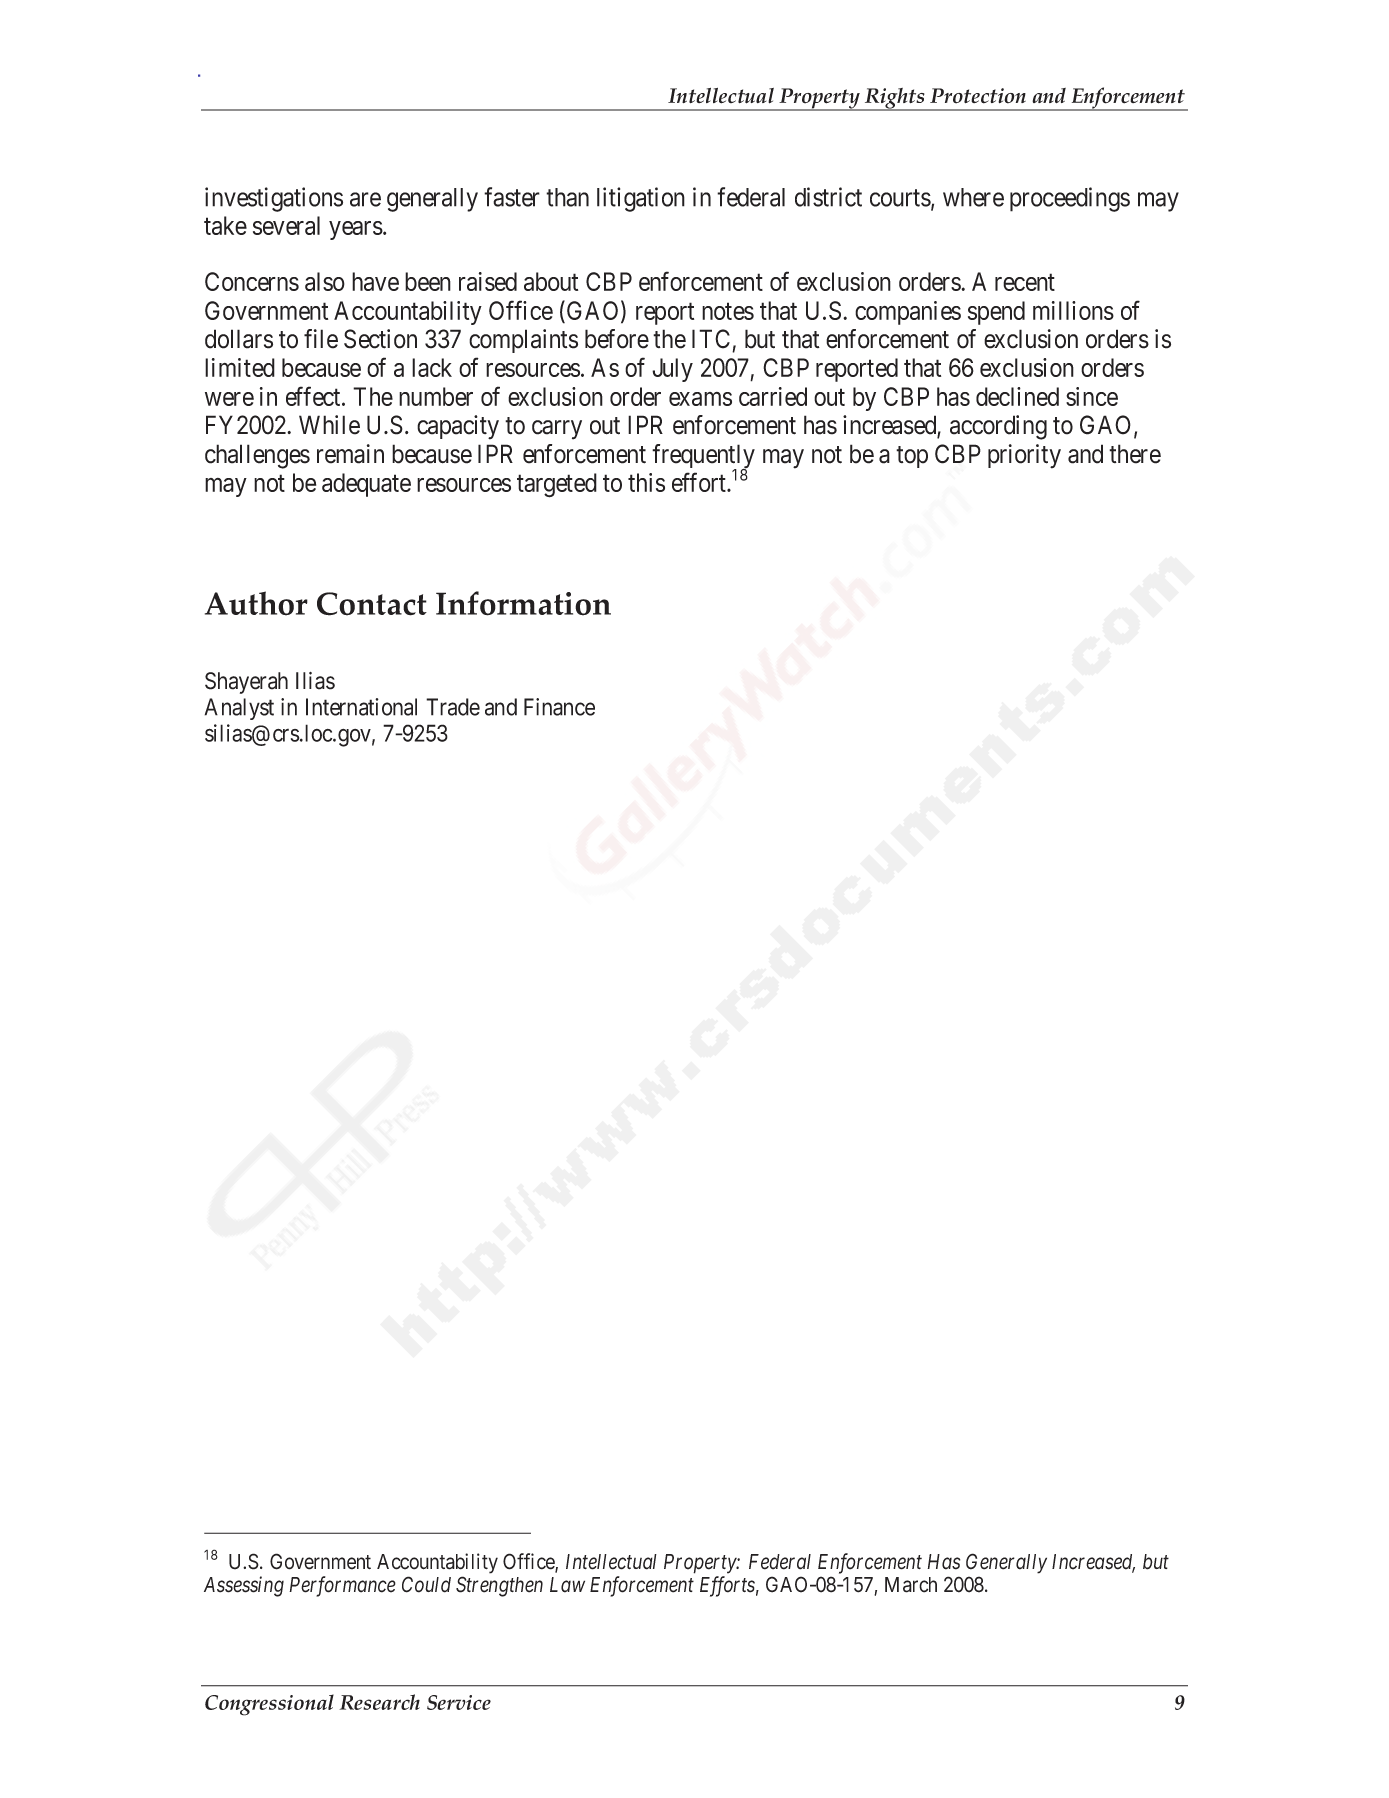 The width and height of the page is (1389, 1798). Describe the element at coordinates (239, 709) in the page. I see `Analyst` at that location.
